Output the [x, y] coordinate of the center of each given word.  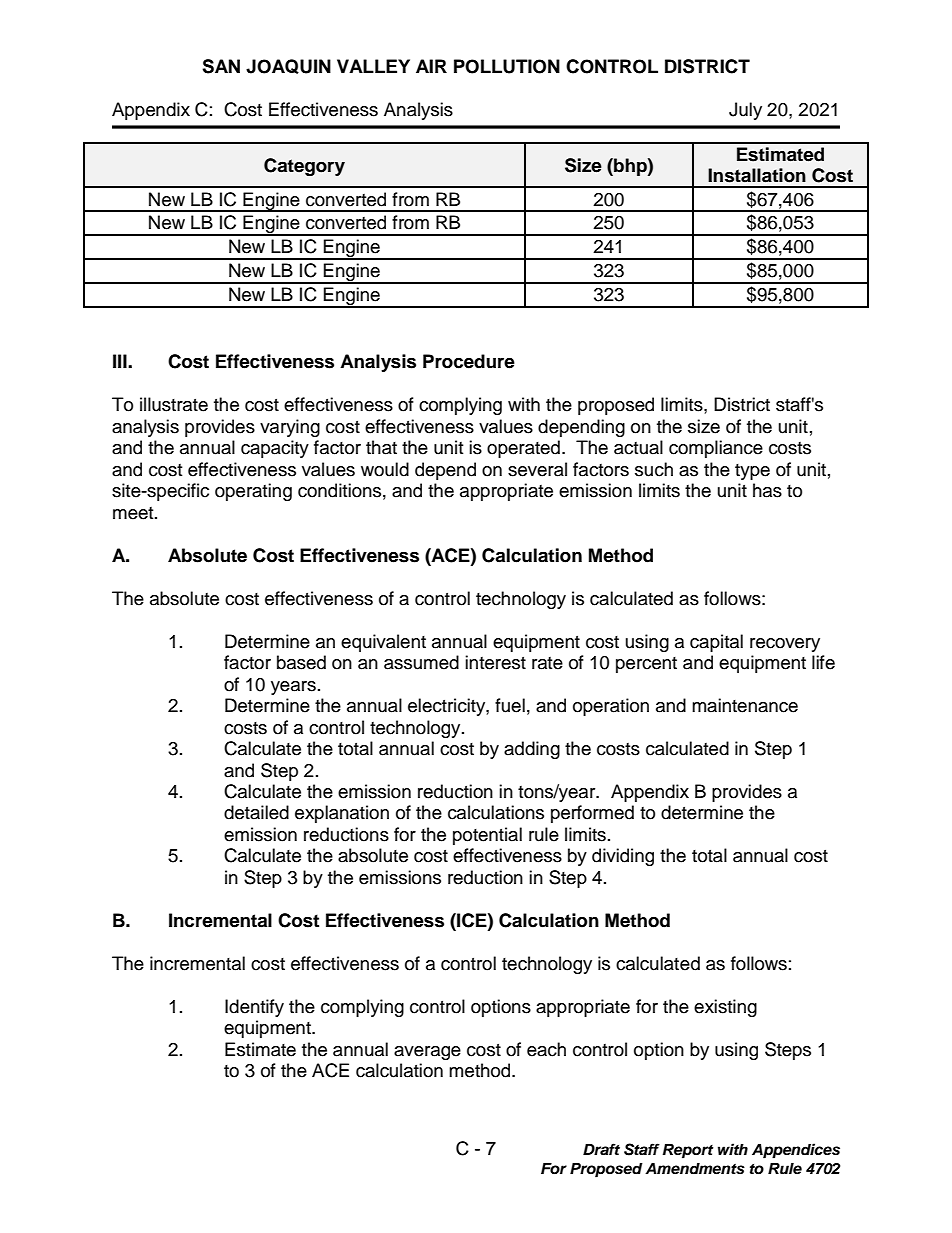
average [427, 1053]
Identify [254, 1008]
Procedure [469, 361]
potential [487, 836]
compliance [716, 449]
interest [495, 662]
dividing [623, 857]
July [745, 111]
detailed [256, 812]
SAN [221, 66]
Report [688, 1151]
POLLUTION [507, 66]
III [121, 361]
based [301, 662]
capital [716, 643]
